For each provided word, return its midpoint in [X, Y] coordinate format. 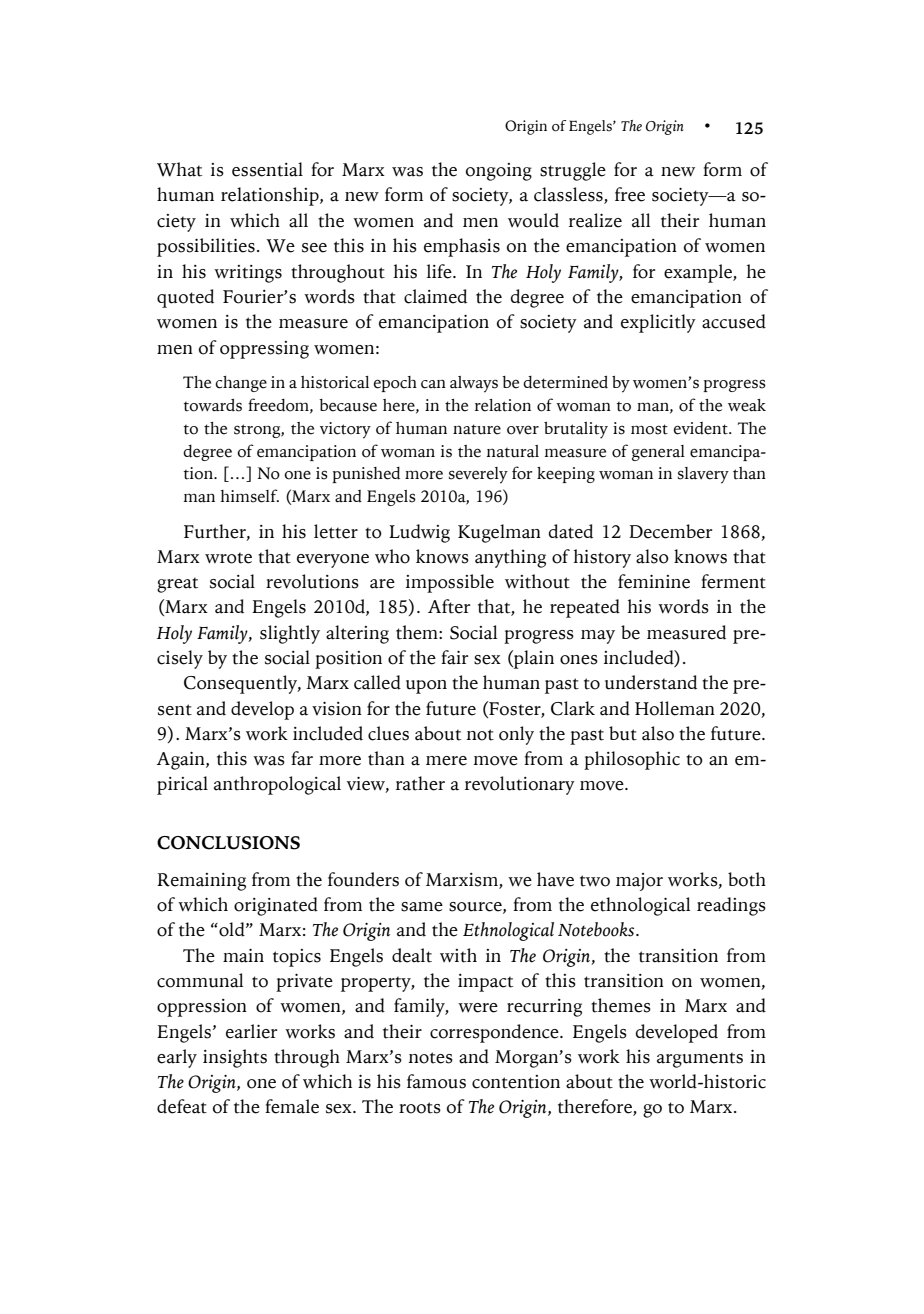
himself [250, 496]
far [302, 758]
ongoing [499, 172]
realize [595, 220]
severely [478, 475]
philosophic [632, 760]
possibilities [206, 247]
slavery [703, 475]
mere [446, 761]
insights [235, 1058]
